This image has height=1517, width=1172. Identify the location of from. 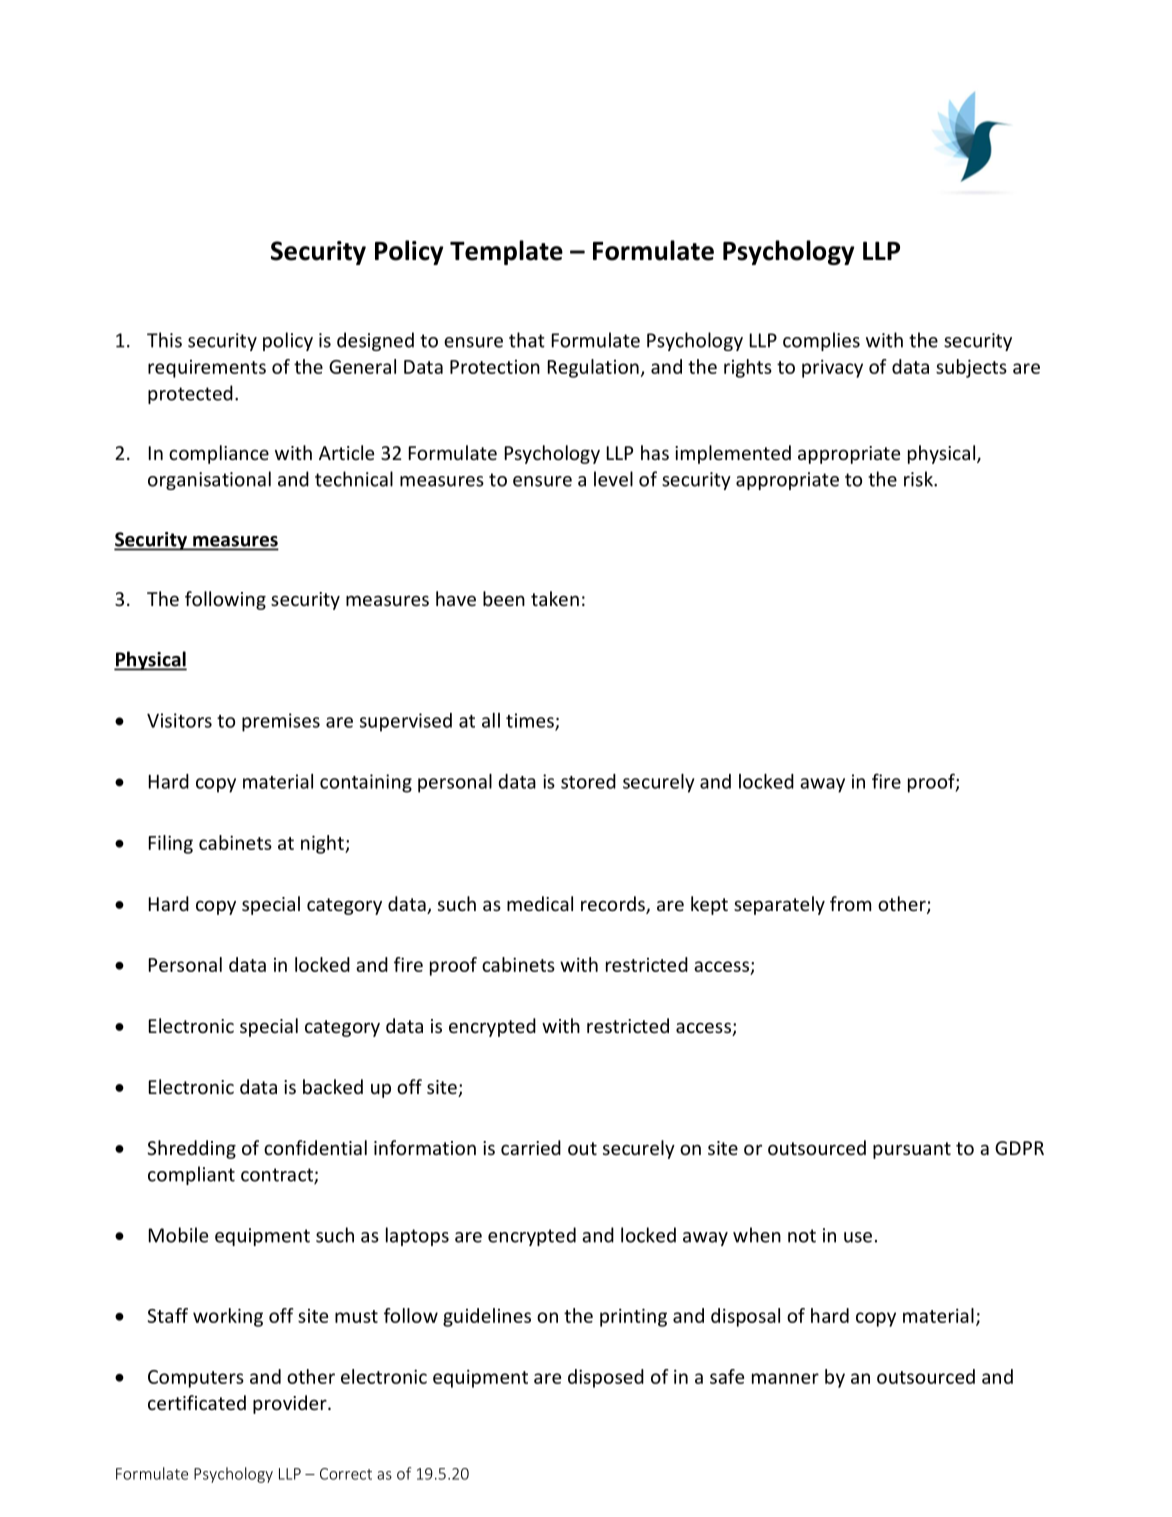
(850, 903).
